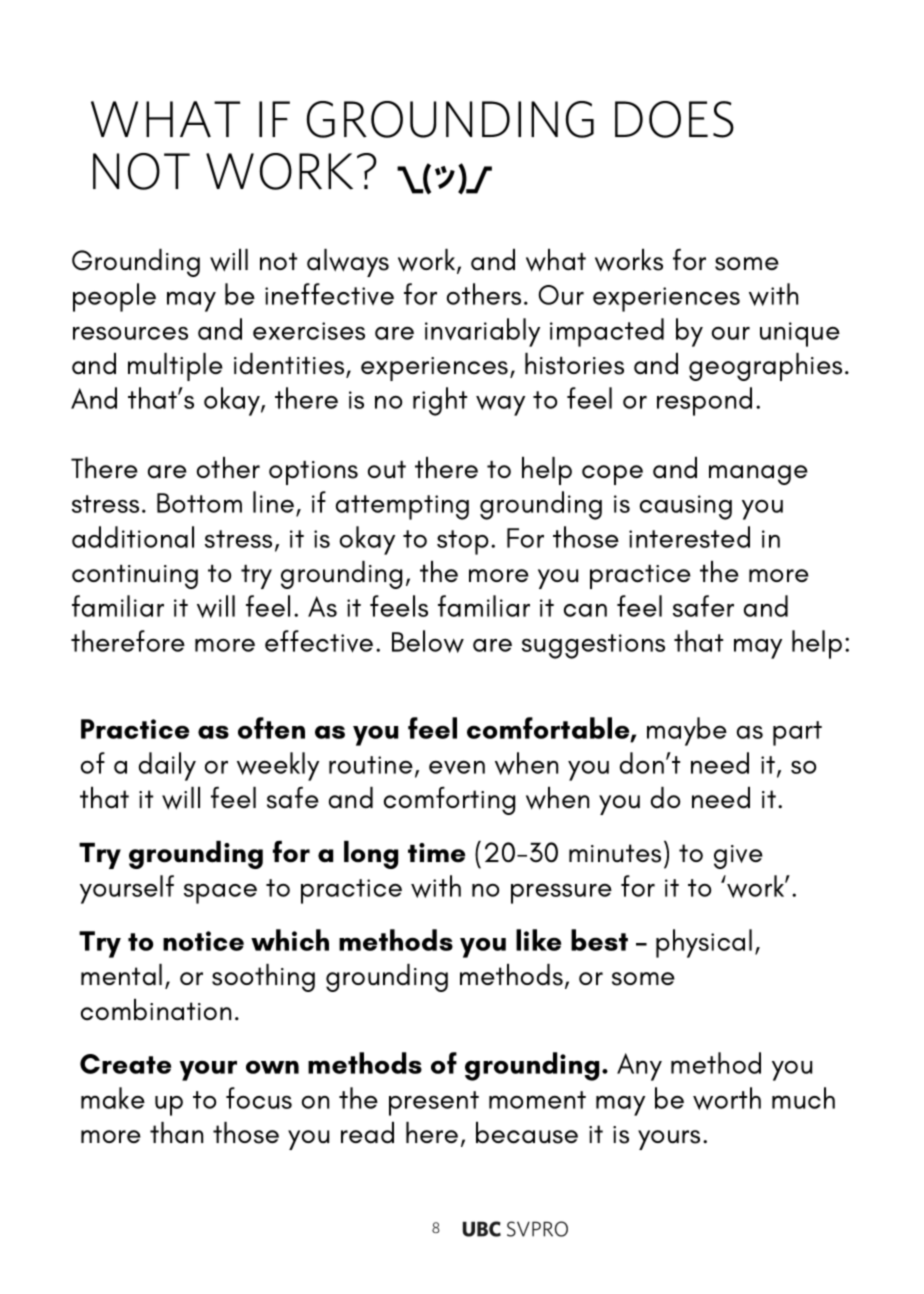  Describe the element at coordinates (800, 334) in the screenshot. I see `unique` at that location.
